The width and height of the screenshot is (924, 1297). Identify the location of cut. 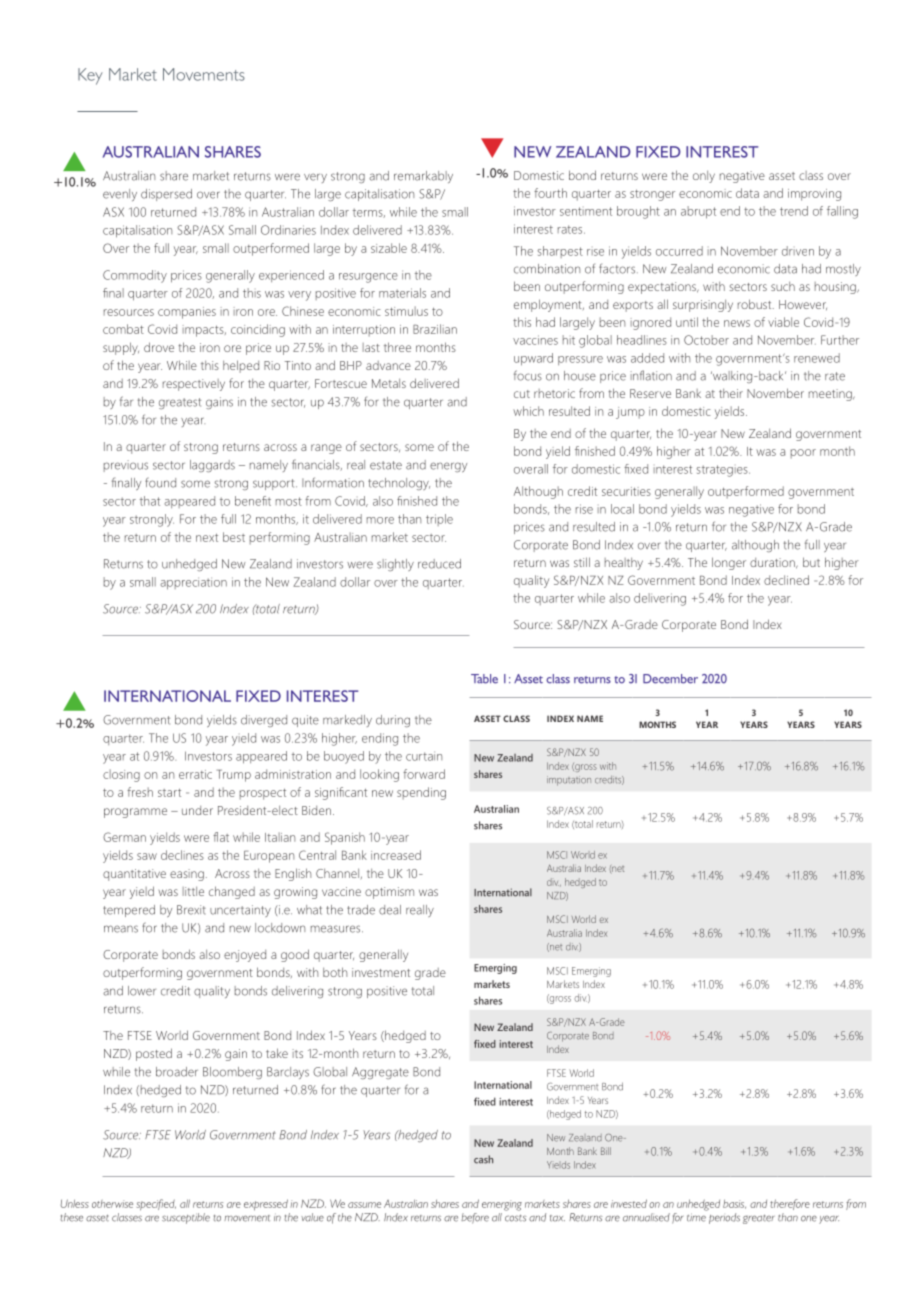
(522, 394).
